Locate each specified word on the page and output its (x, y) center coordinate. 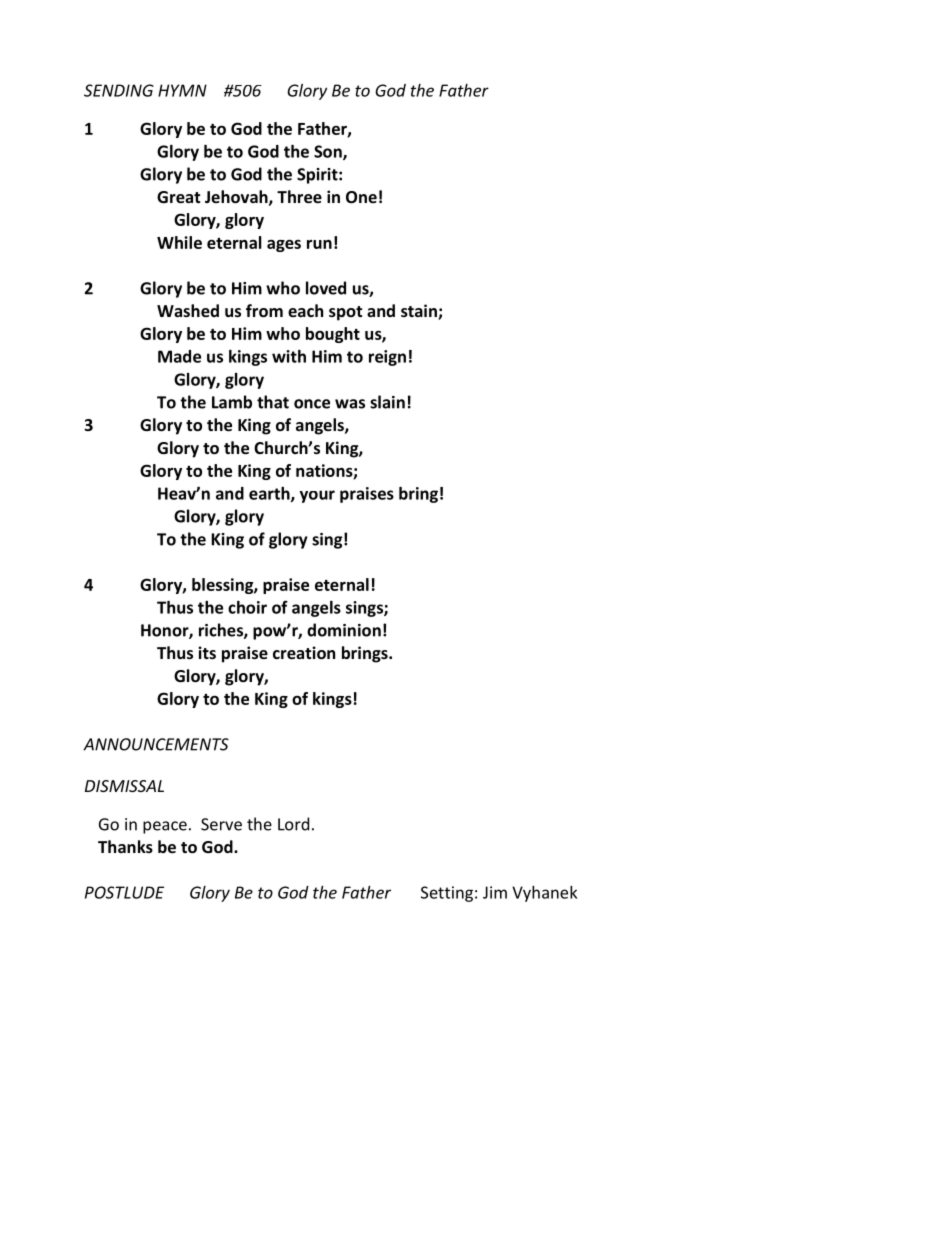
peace (165, 827)
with (289, 356)
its (207, 652)
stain (420, 312)
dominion (344, 630)
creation (304, 652)
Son (329, 152)
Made (179, 356)
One (361, 197)
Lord (293, 824)
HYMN (182, 90)
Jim (495, 892)
